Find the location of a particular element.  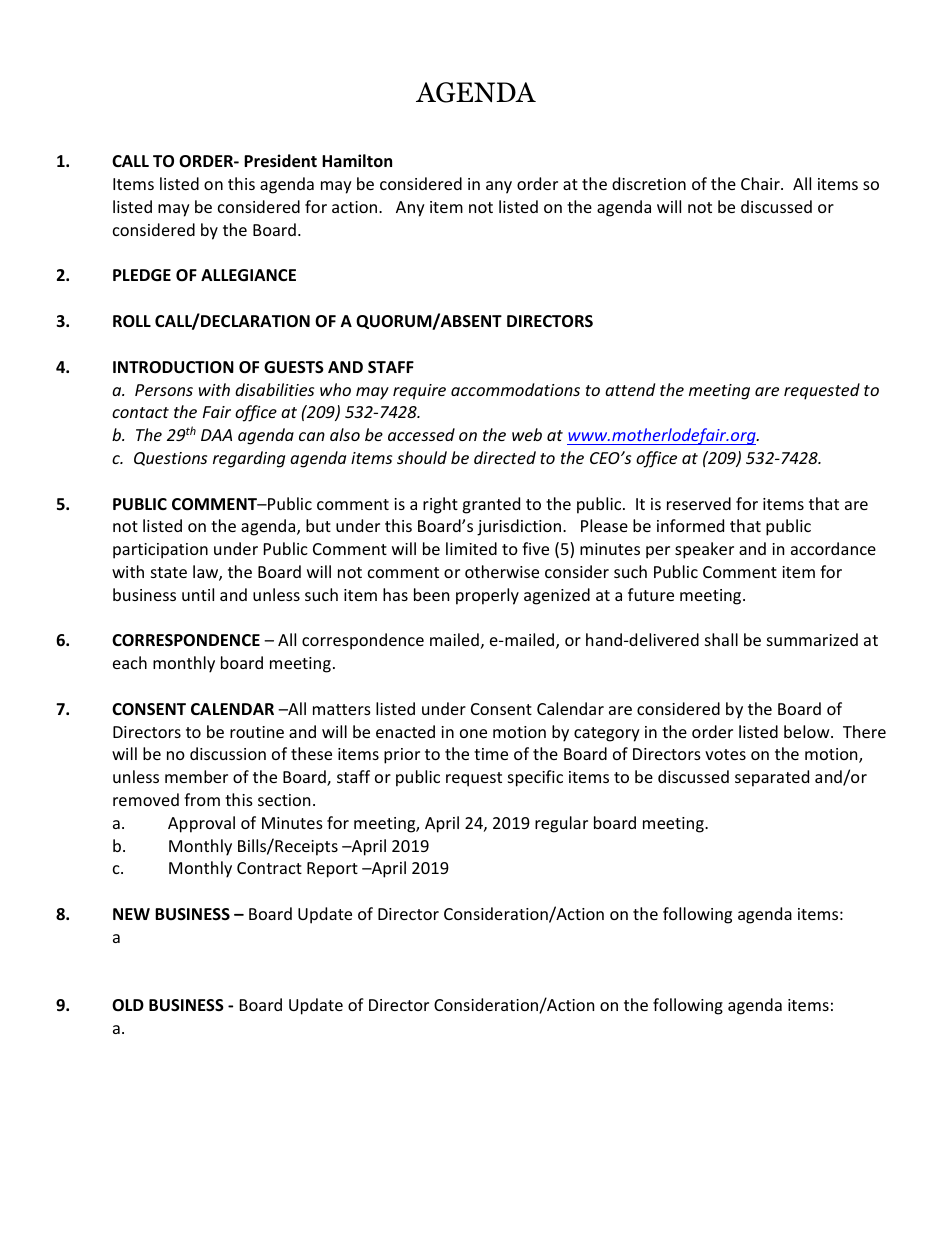

member is located at coordinates (196, 776).
